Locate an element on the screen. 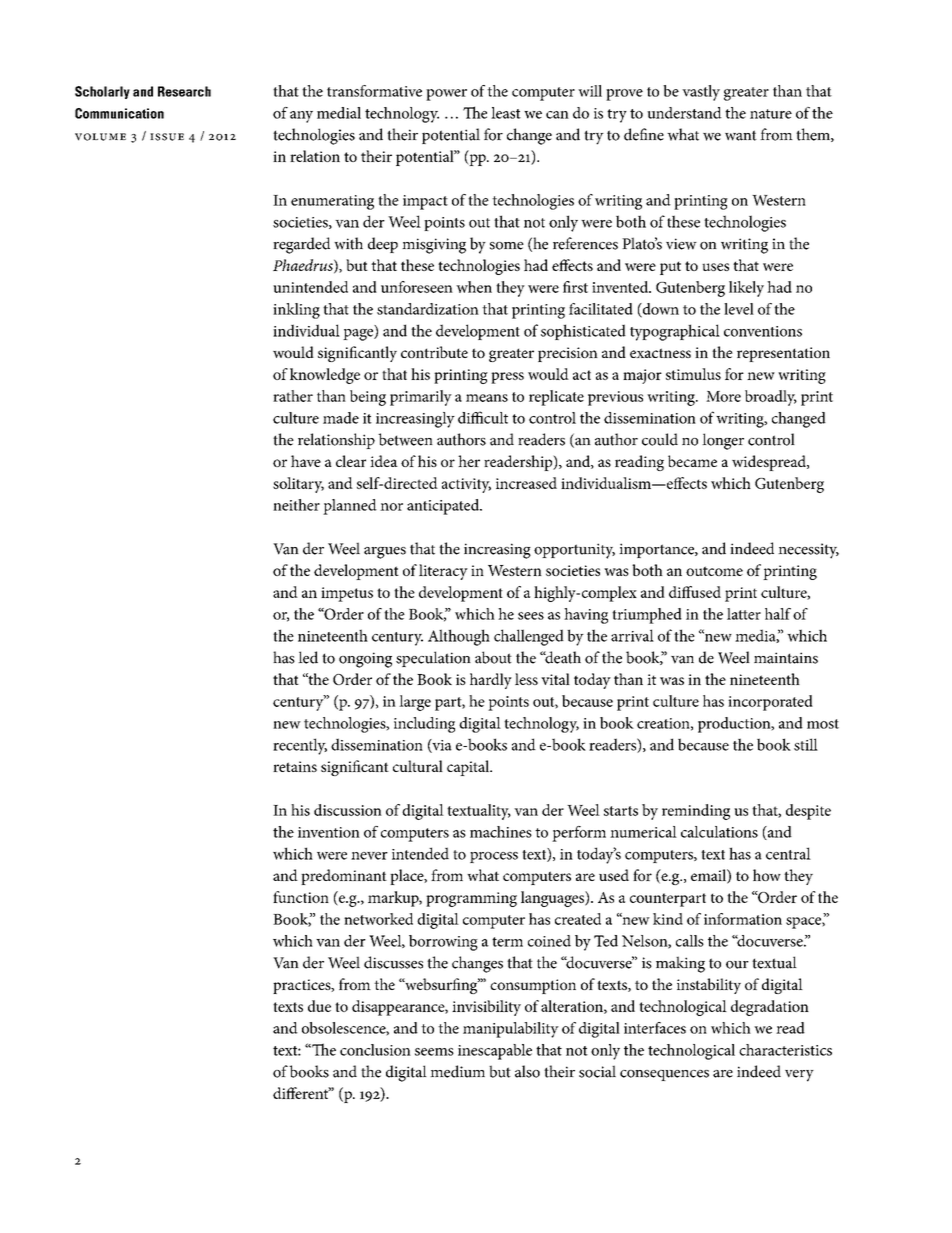 Image resolution: width=952 pixels, height=1233 pixels. neither is located at coordinates (296, 505).
